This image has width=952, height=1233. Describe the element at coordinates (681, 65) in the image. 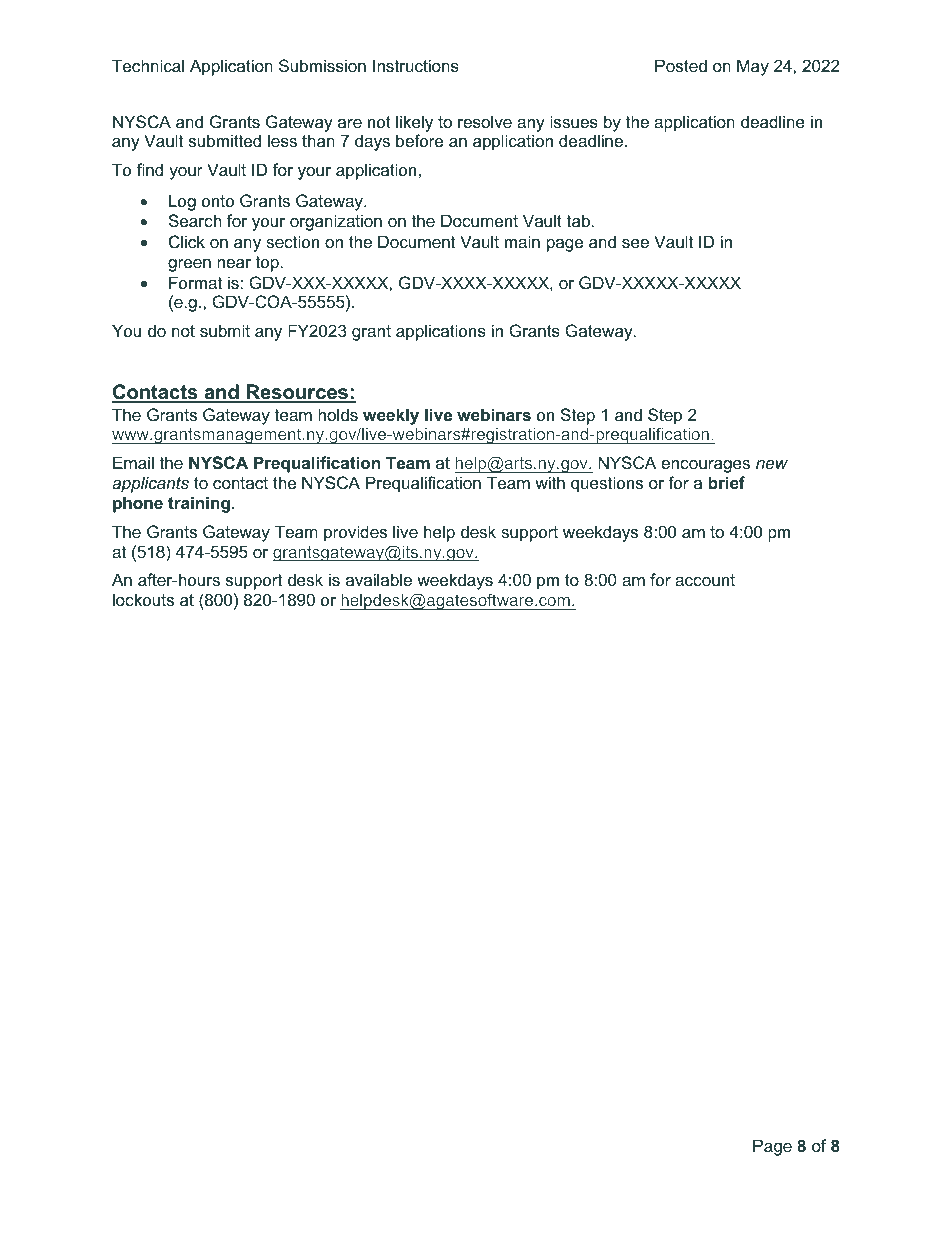

I see `Posted` at that location.
